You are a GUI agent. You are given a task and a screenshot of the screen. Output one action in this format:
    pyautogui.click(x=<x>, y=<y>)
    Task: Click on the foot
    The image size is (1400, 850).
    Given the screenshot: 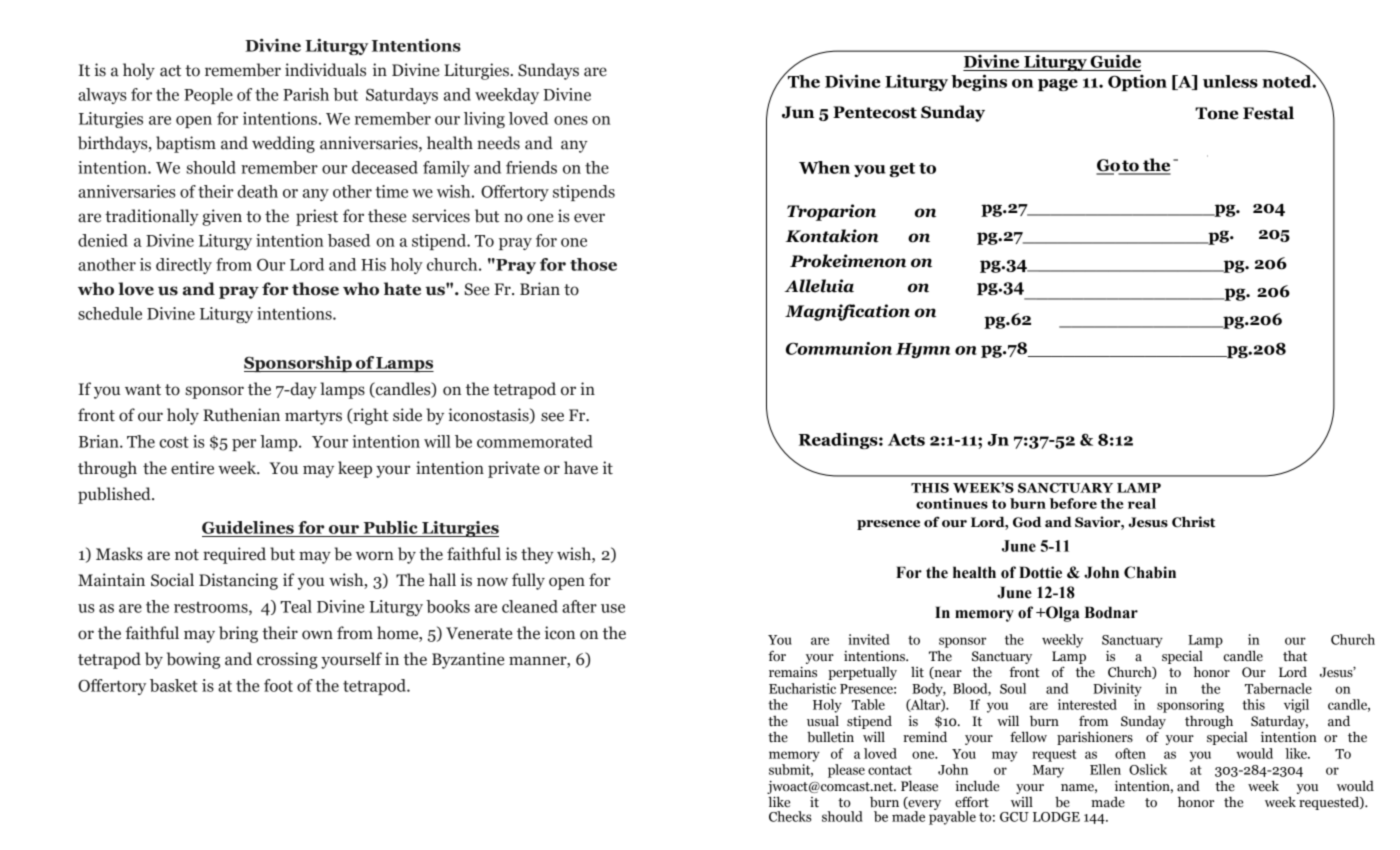 What is the action you would take?
    pyautogui.click(x=278, y=685)
